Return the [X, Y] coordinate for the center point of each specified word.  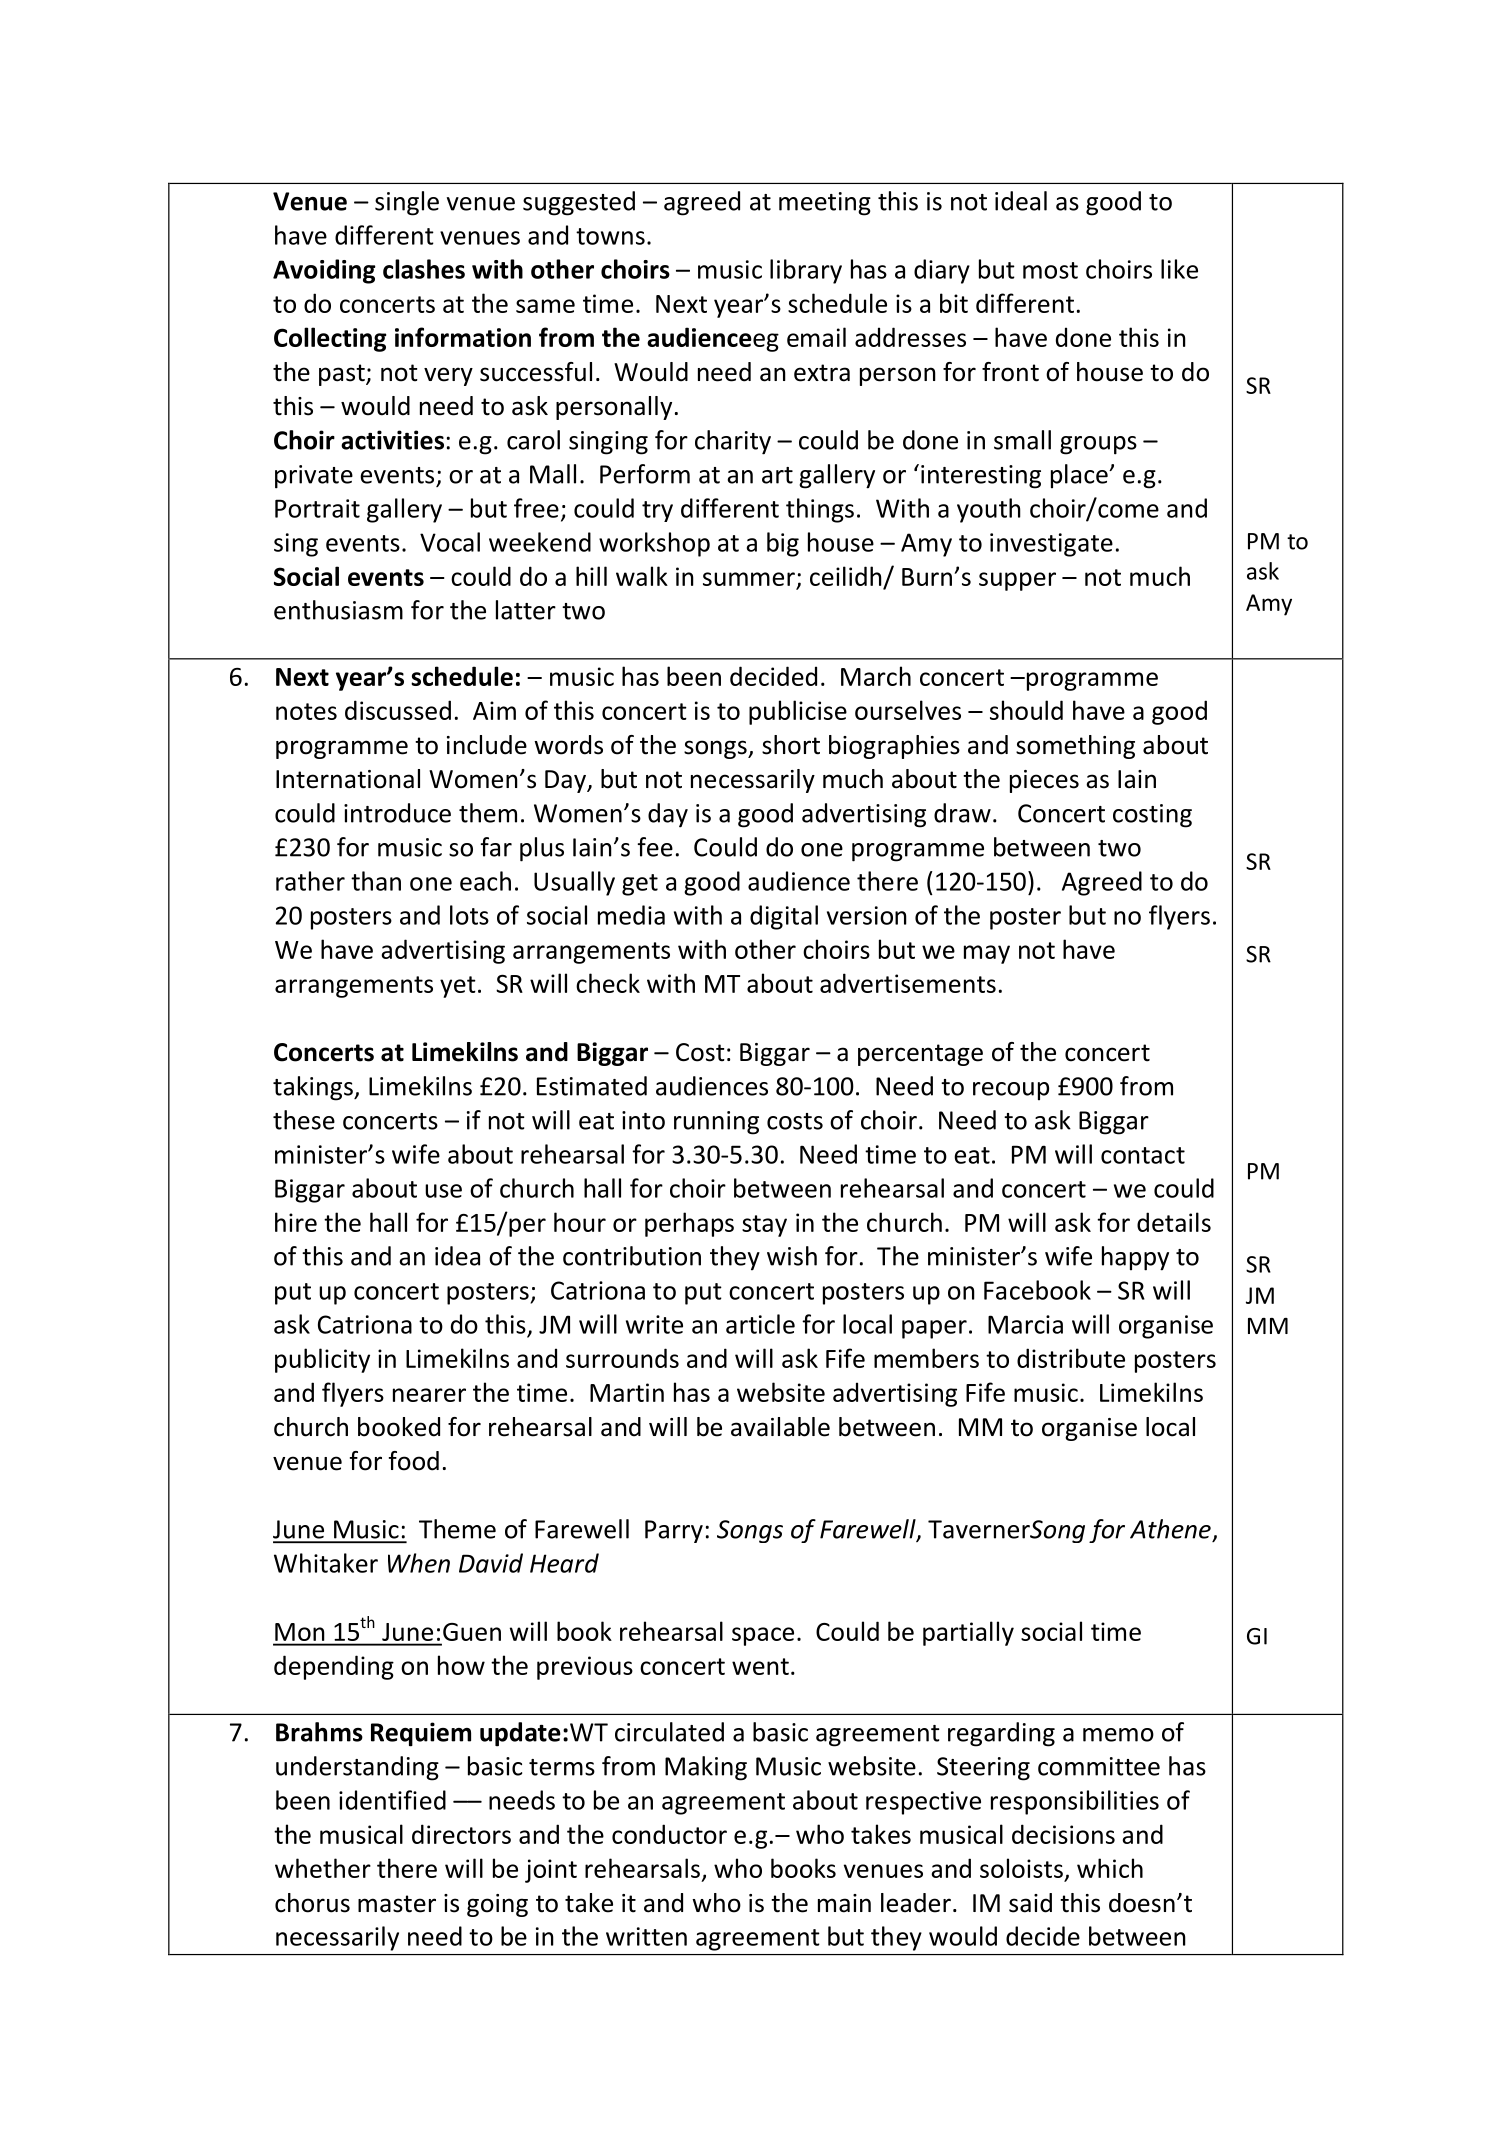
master [397, 1904]
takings [314, 1088]
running [716, 1123]
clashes [424, 269]
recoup [1011, 1091]
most [1050, 270]
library [806, 271]
